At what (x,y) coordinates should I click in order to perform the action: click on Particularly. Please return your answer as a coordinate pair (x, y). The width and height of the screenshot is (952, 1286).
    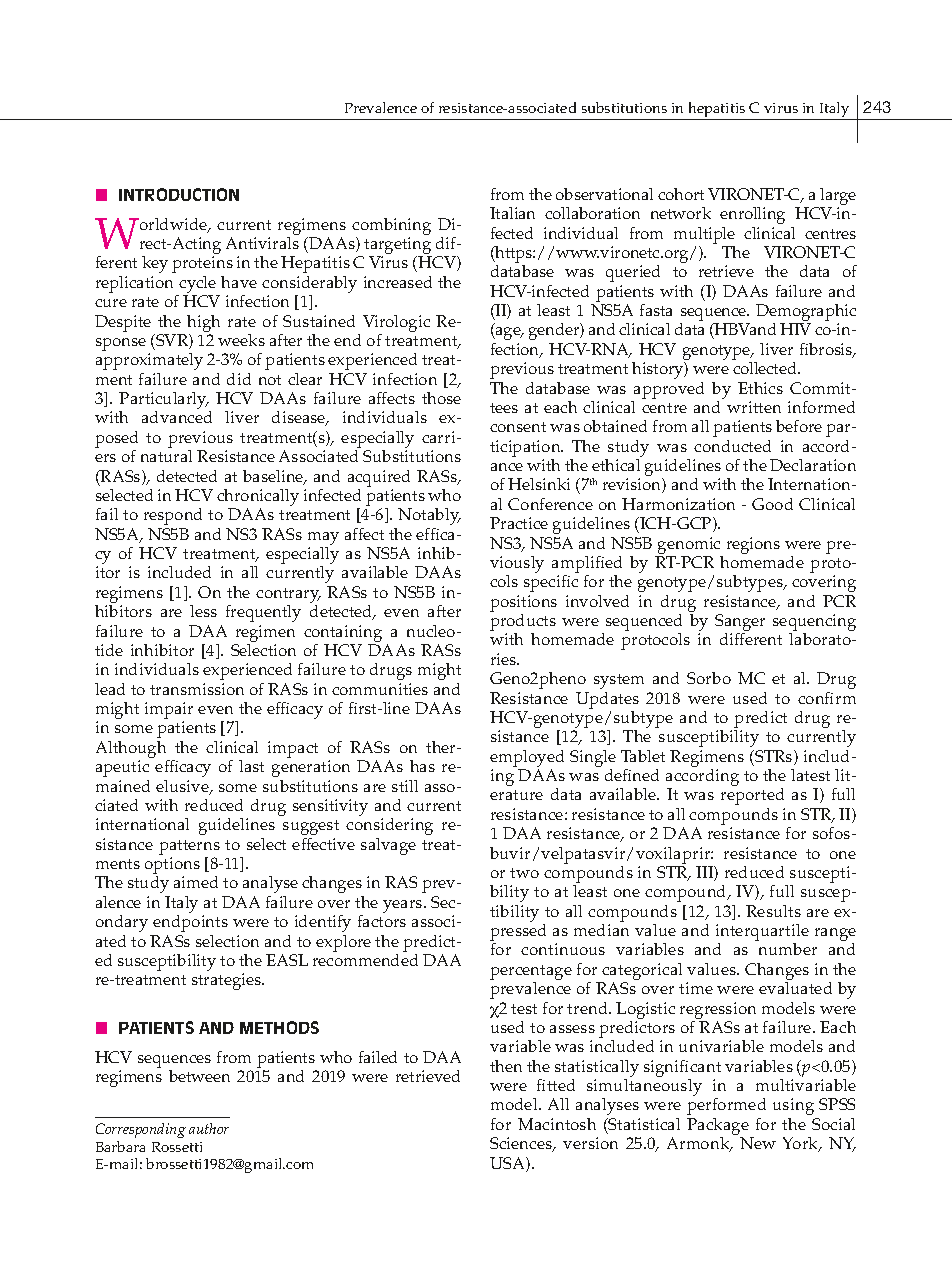
    Looking at the image, I should click on (164, 402).
